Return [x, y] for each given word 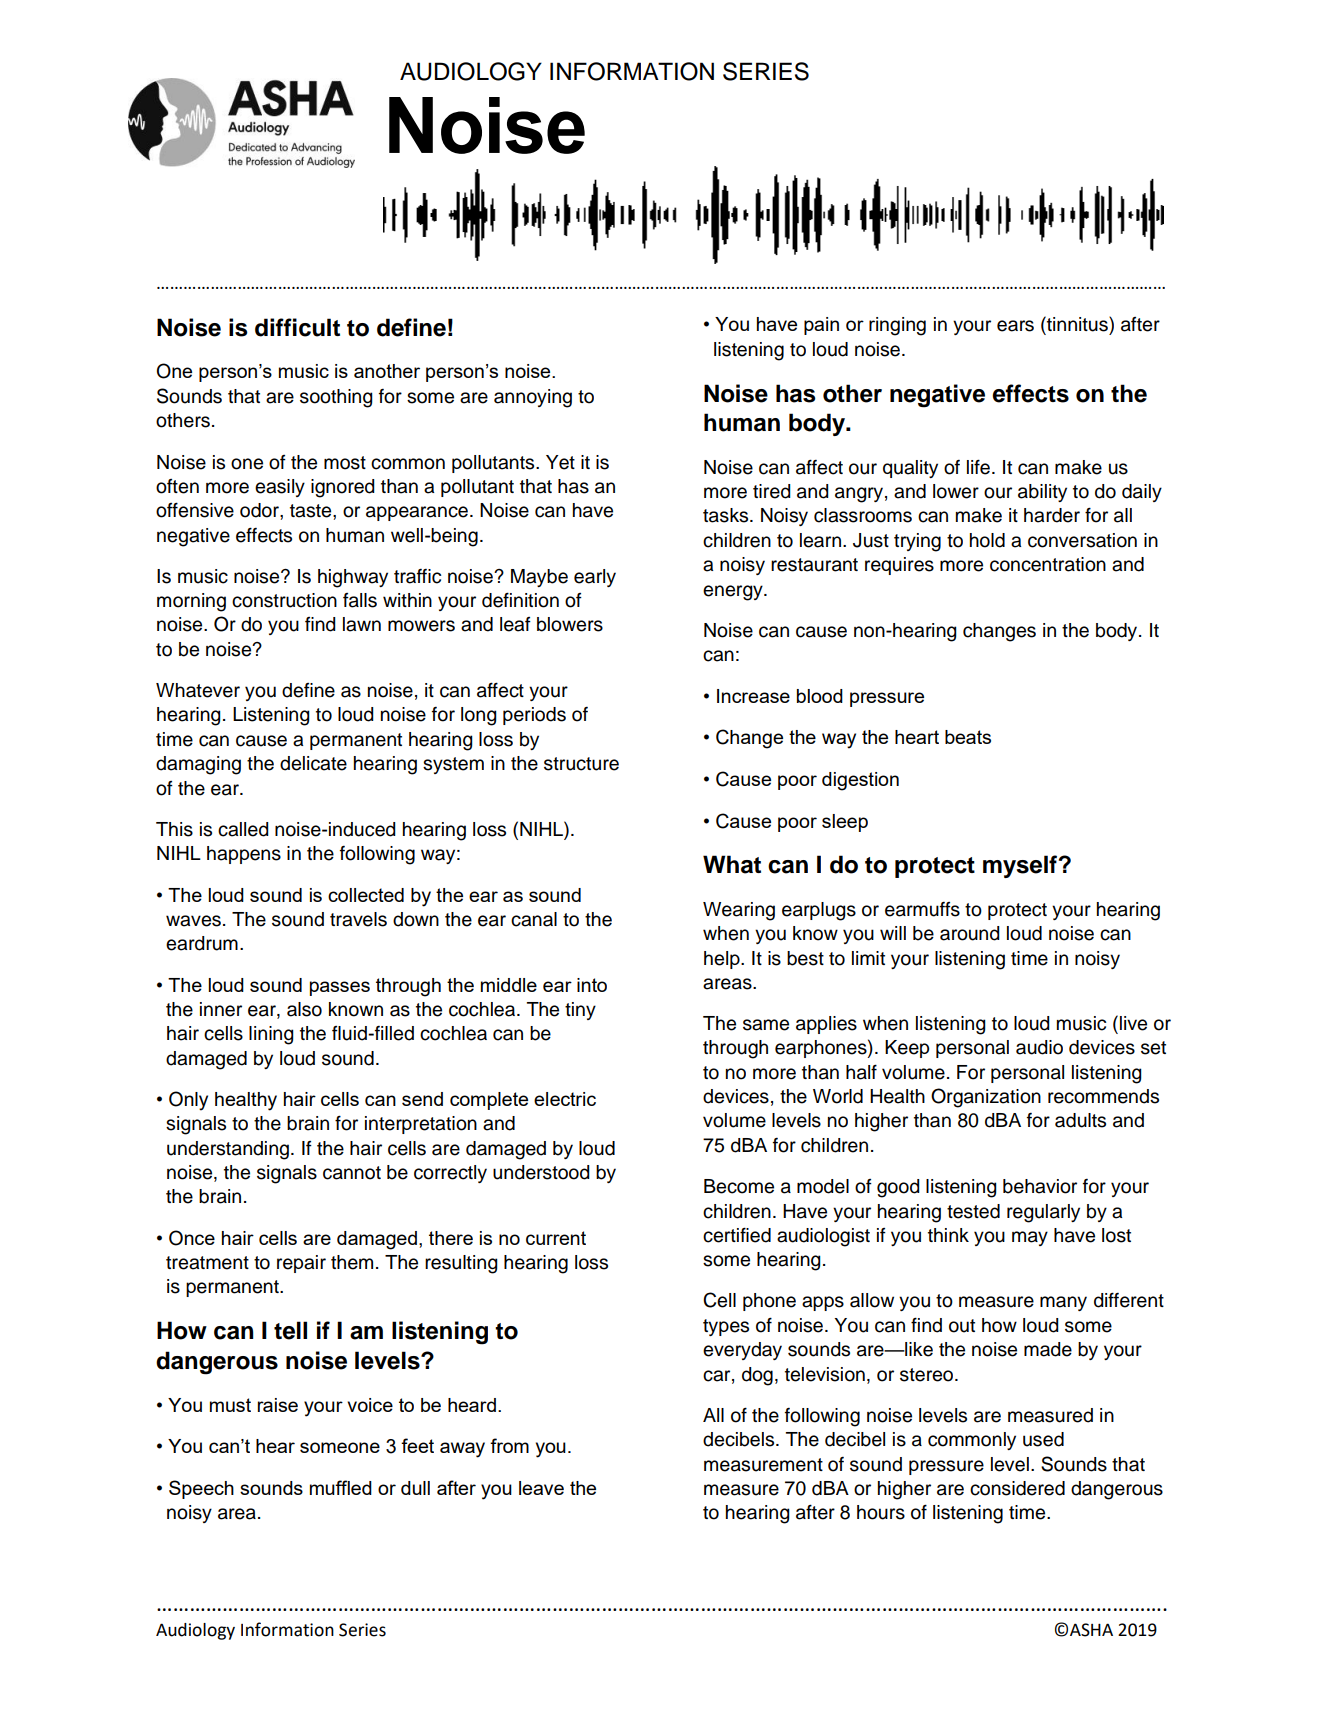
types [726, 1327]
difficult [297, 327]
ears [1015, 326]
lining [271, 1035]
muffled [341, 1487]
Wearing [739, 911]
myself [1020, 866]
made [1048, 1349]
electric [565, 1099]
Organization [986, 1098]
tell [290, 1330]
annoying [533, 398]
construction [284, 600]
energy [734, 593]
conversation [1082, 540]
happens [244, 855]
